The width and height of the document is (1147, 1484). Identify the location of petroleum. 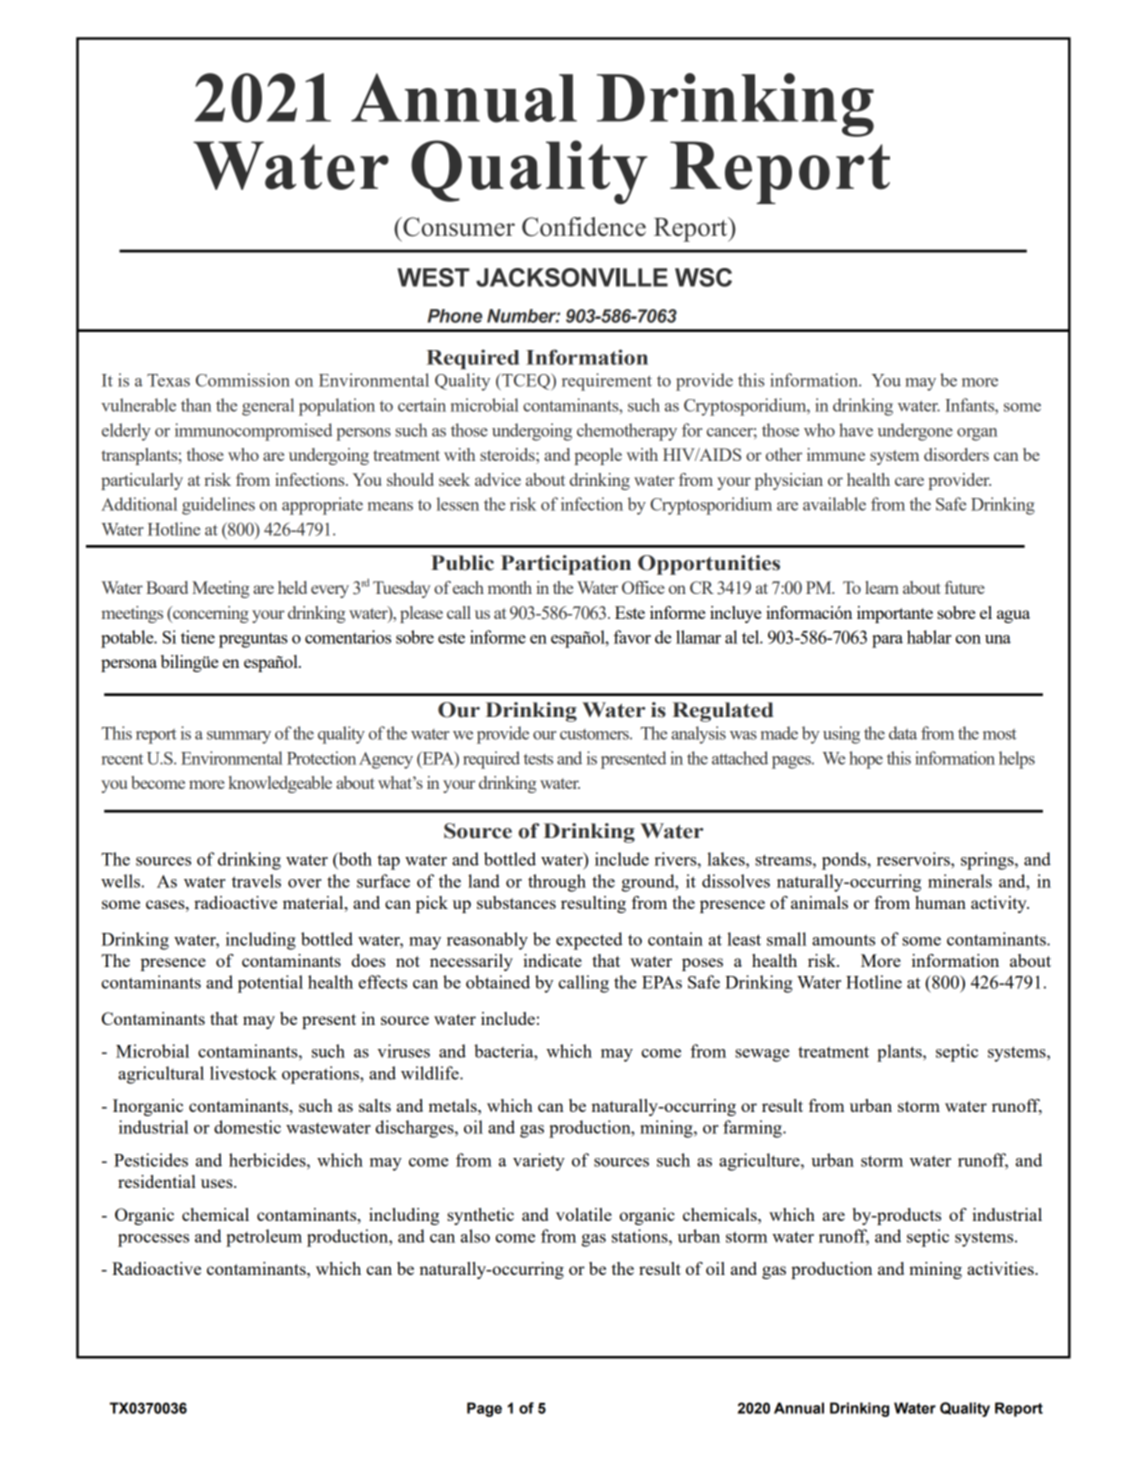
(264, 1238).
